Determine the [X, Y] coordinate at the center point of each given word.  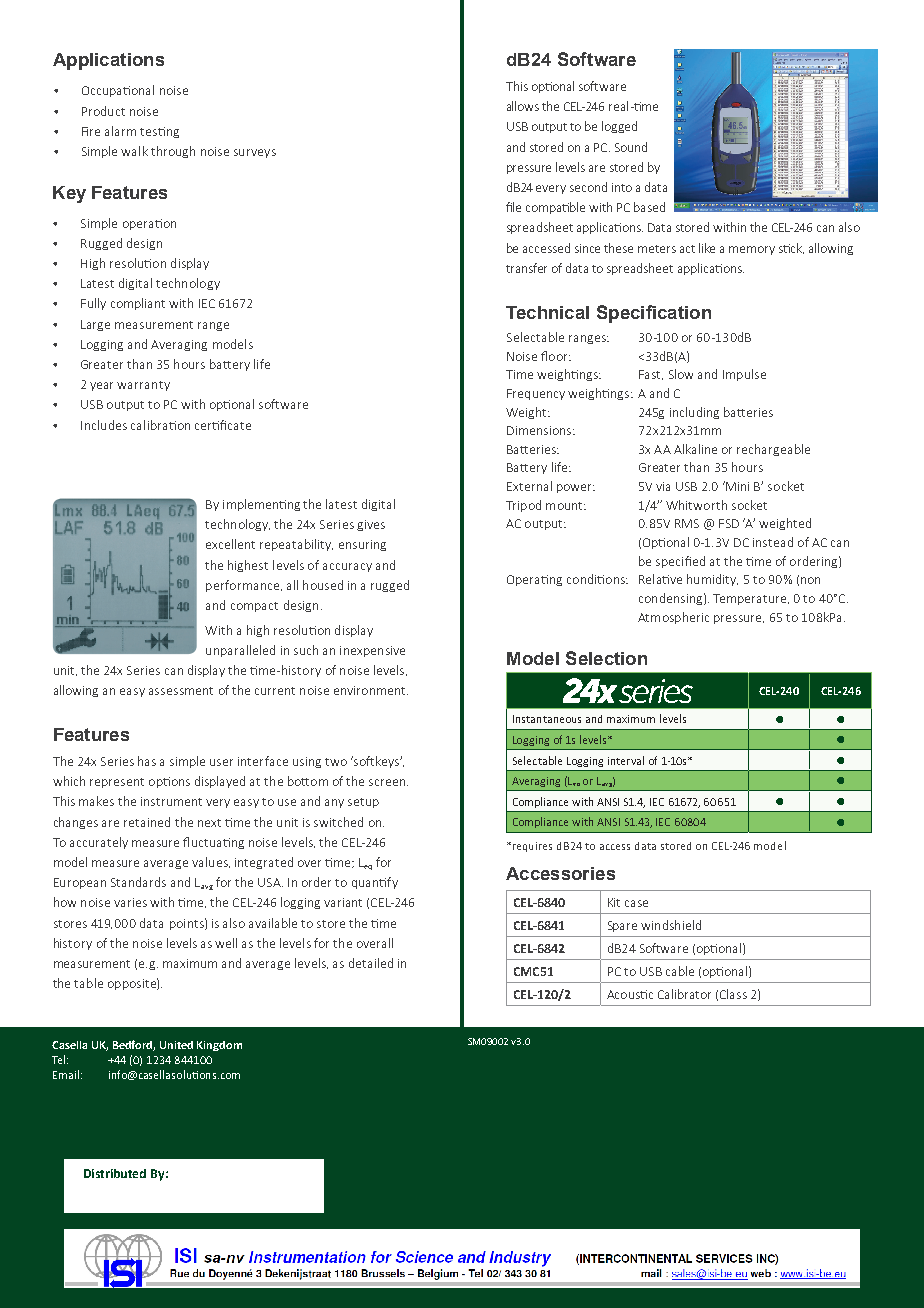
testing [159, 132]
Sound [631, 147]
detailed [371, 963]
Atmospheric [673, 618]
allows [523, 106]
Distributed [115, 1173]
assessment [181, 691]
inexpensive [372, 651]
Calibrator [684, 994]
